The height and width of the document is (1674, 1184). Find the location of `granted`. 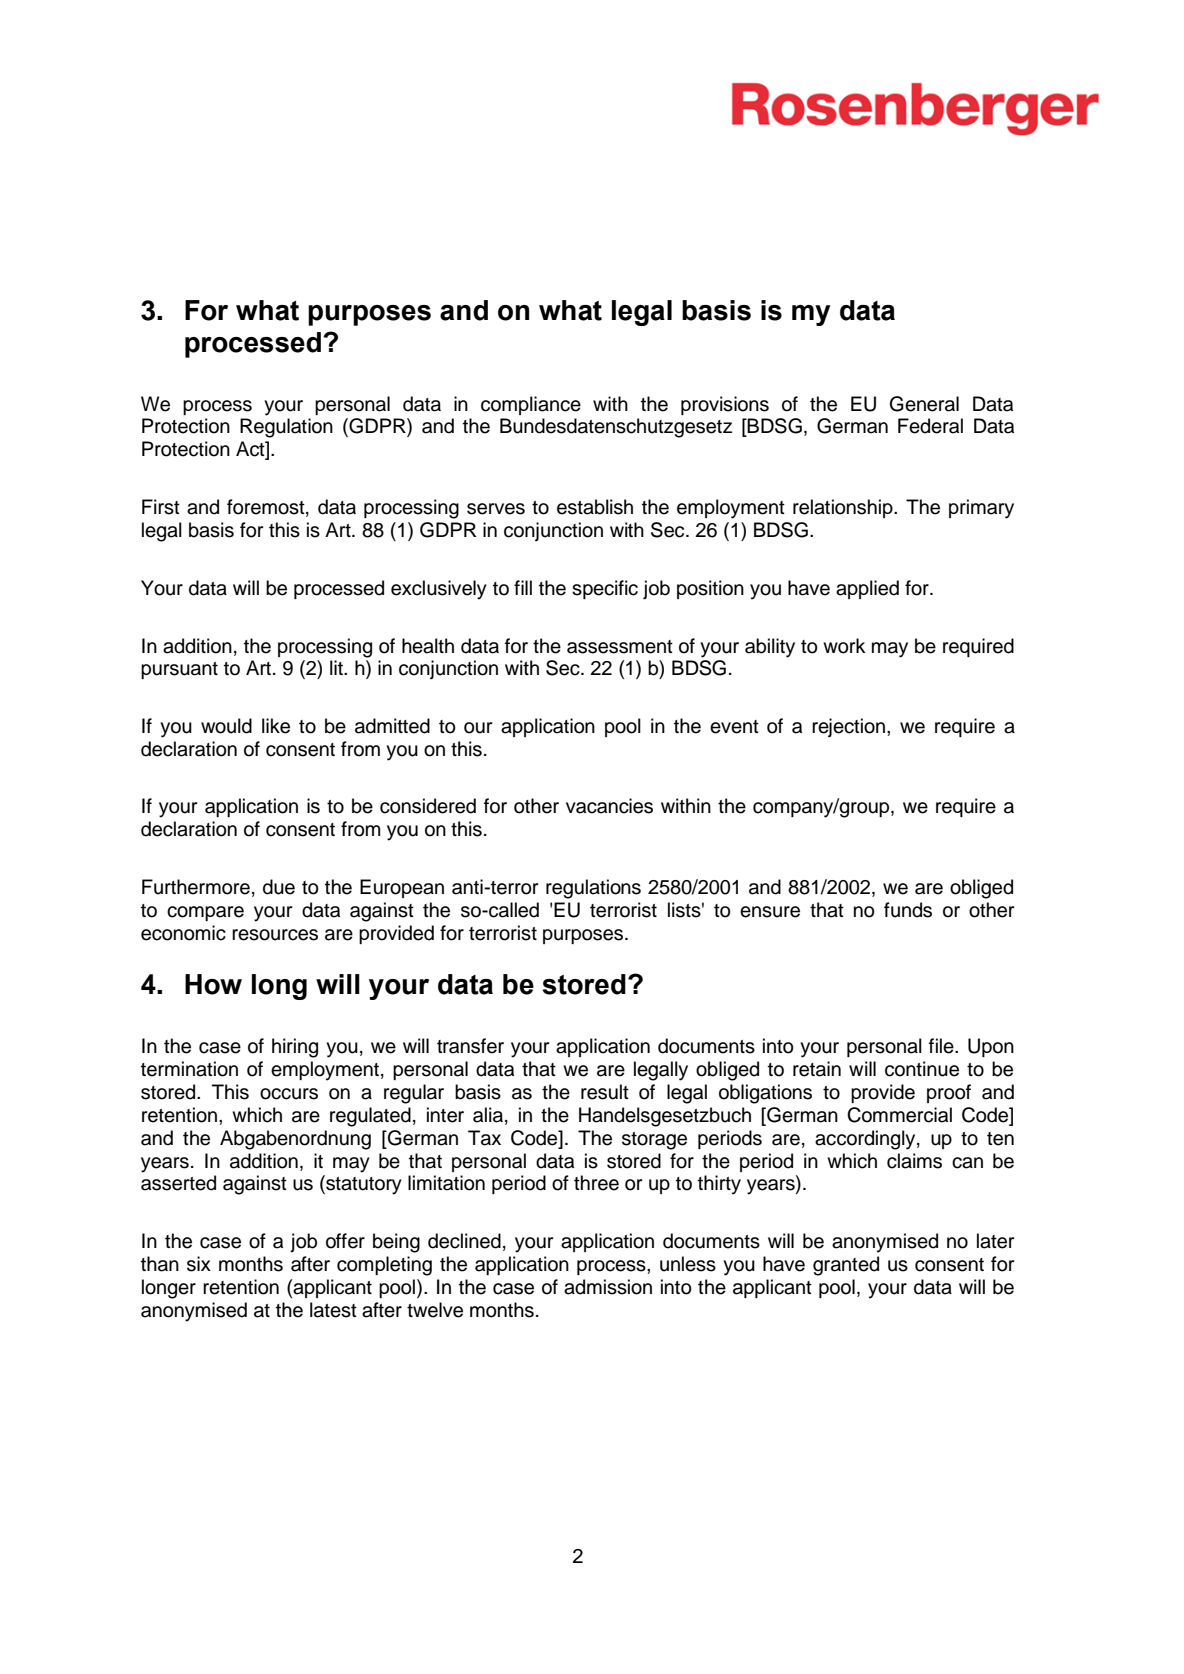

granted is located at coordinates (846, 1266).
